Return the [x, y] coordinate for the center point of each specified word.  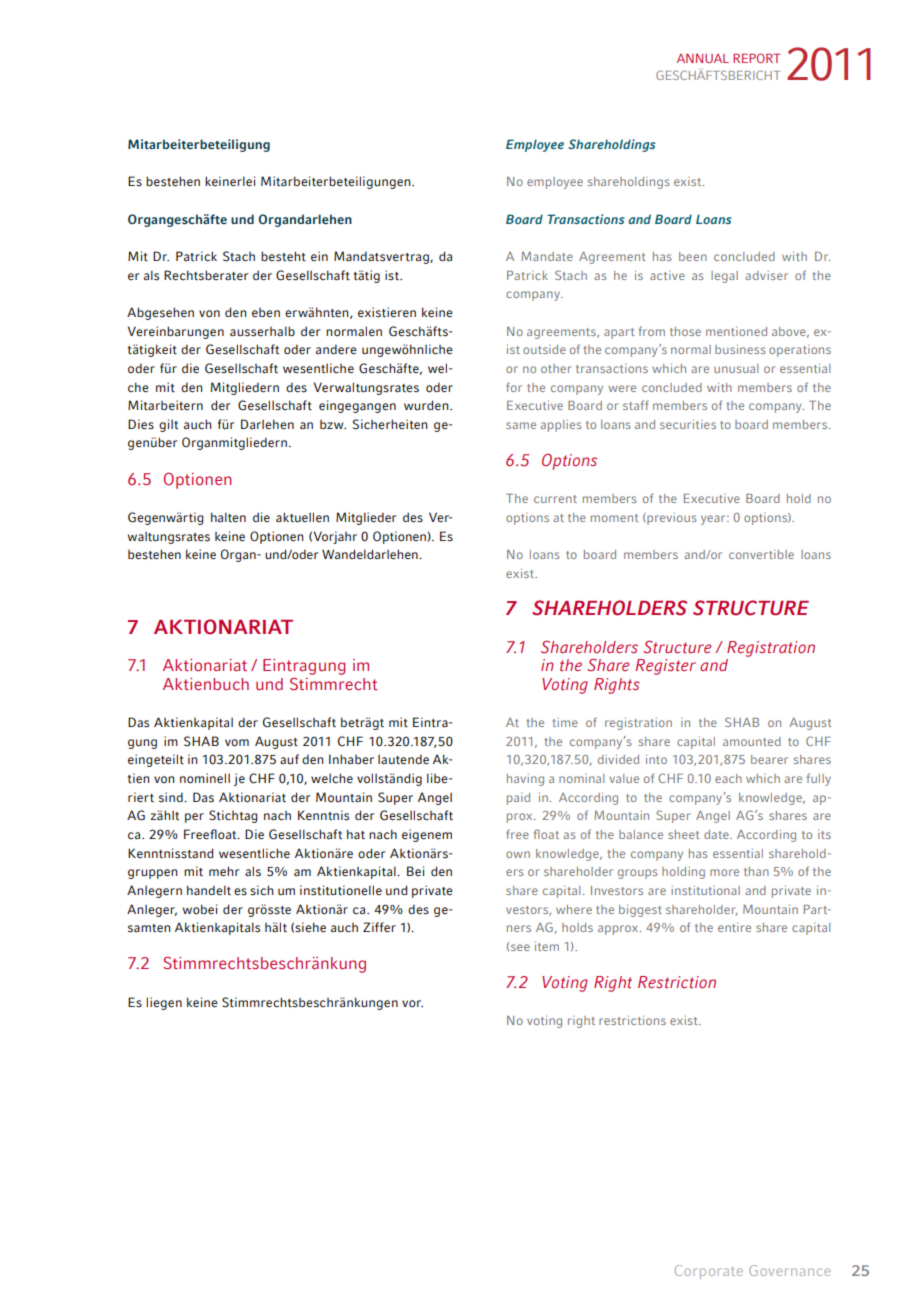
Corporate [709, 1272]
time [565, 722]
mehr [224, 871]
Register [665, 667]
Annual [703, 58]
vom [237, 743]
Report [757, 58]
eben [266, 313]
